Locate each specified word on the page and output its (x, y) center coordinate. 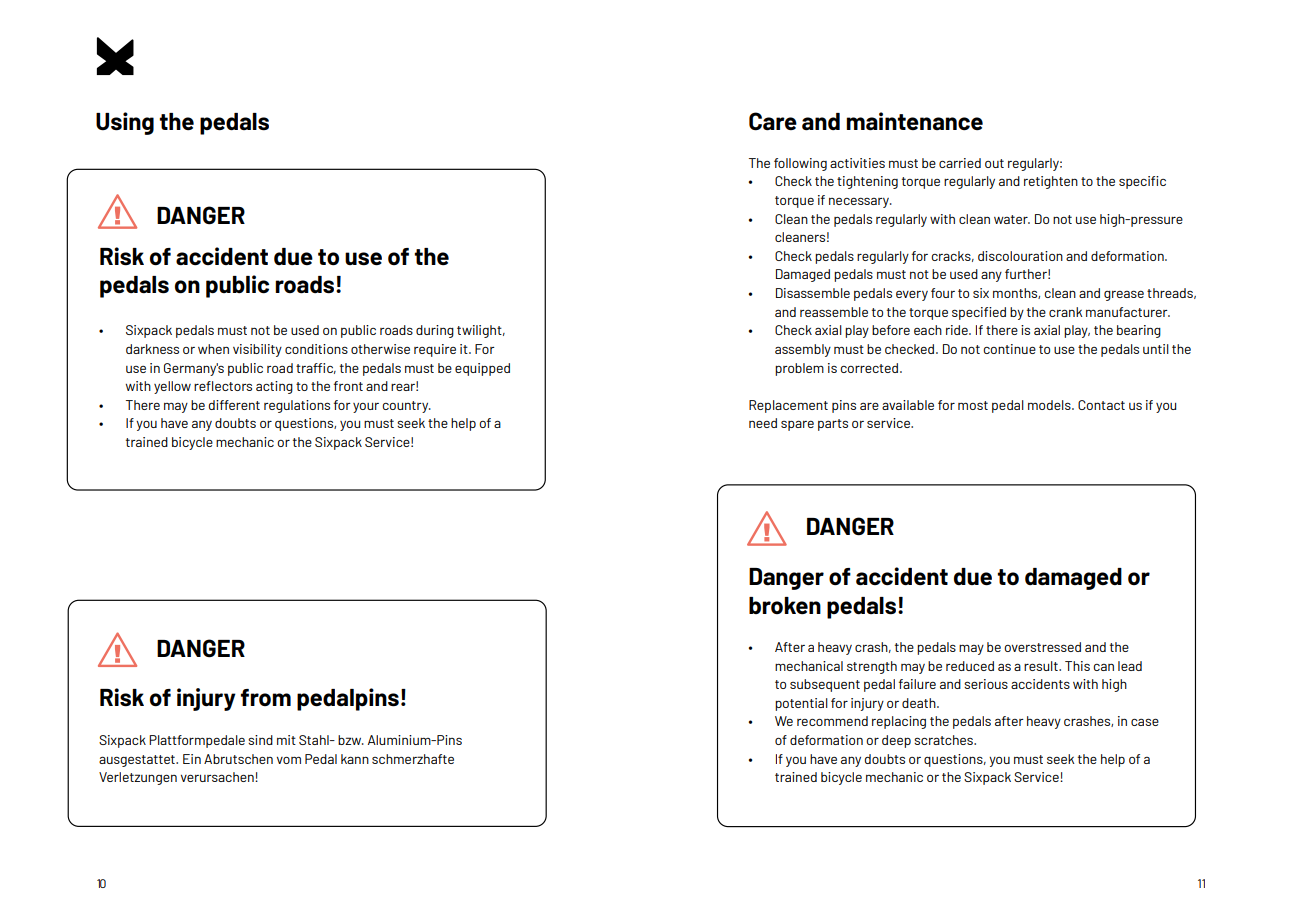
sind (260, 740)
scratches (944, 740)
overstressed (1042, 647)
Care (773, 121)
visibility (257, 350)
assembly (803, 350)
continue (1009, 349)
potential (801, 704)
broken (785, 605)
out (994, 163)
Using (125, 123)
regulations (297, 406)
